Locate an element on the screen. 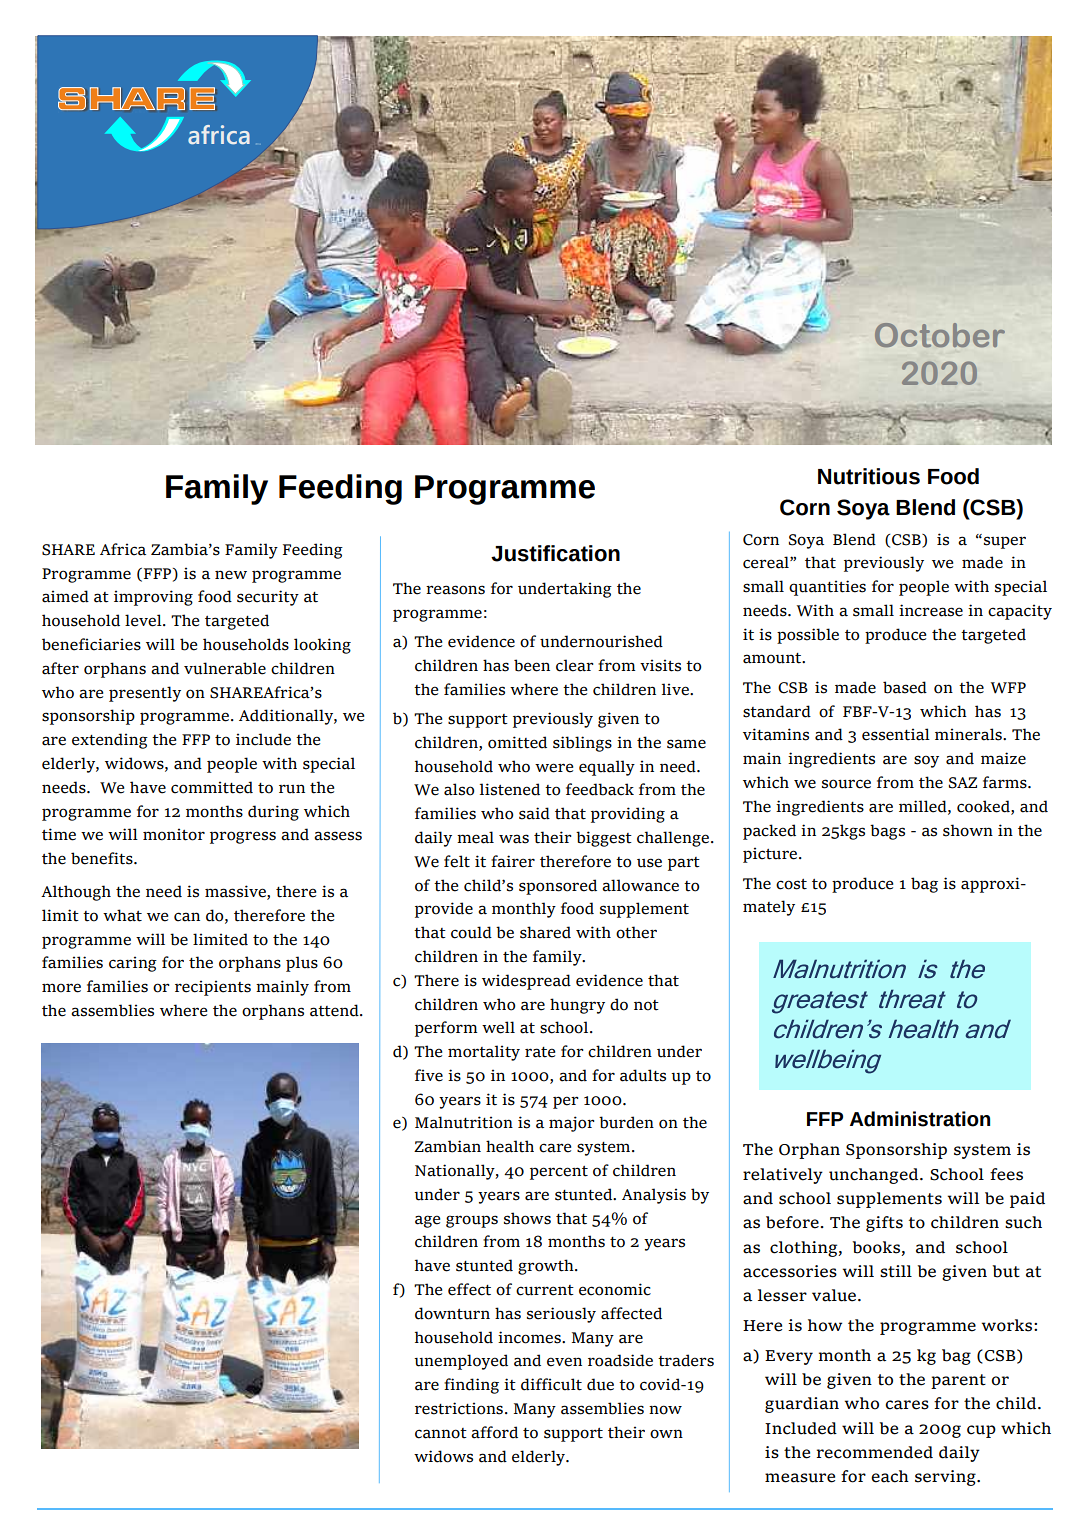  Justification is located at coordinates (555, 553).
